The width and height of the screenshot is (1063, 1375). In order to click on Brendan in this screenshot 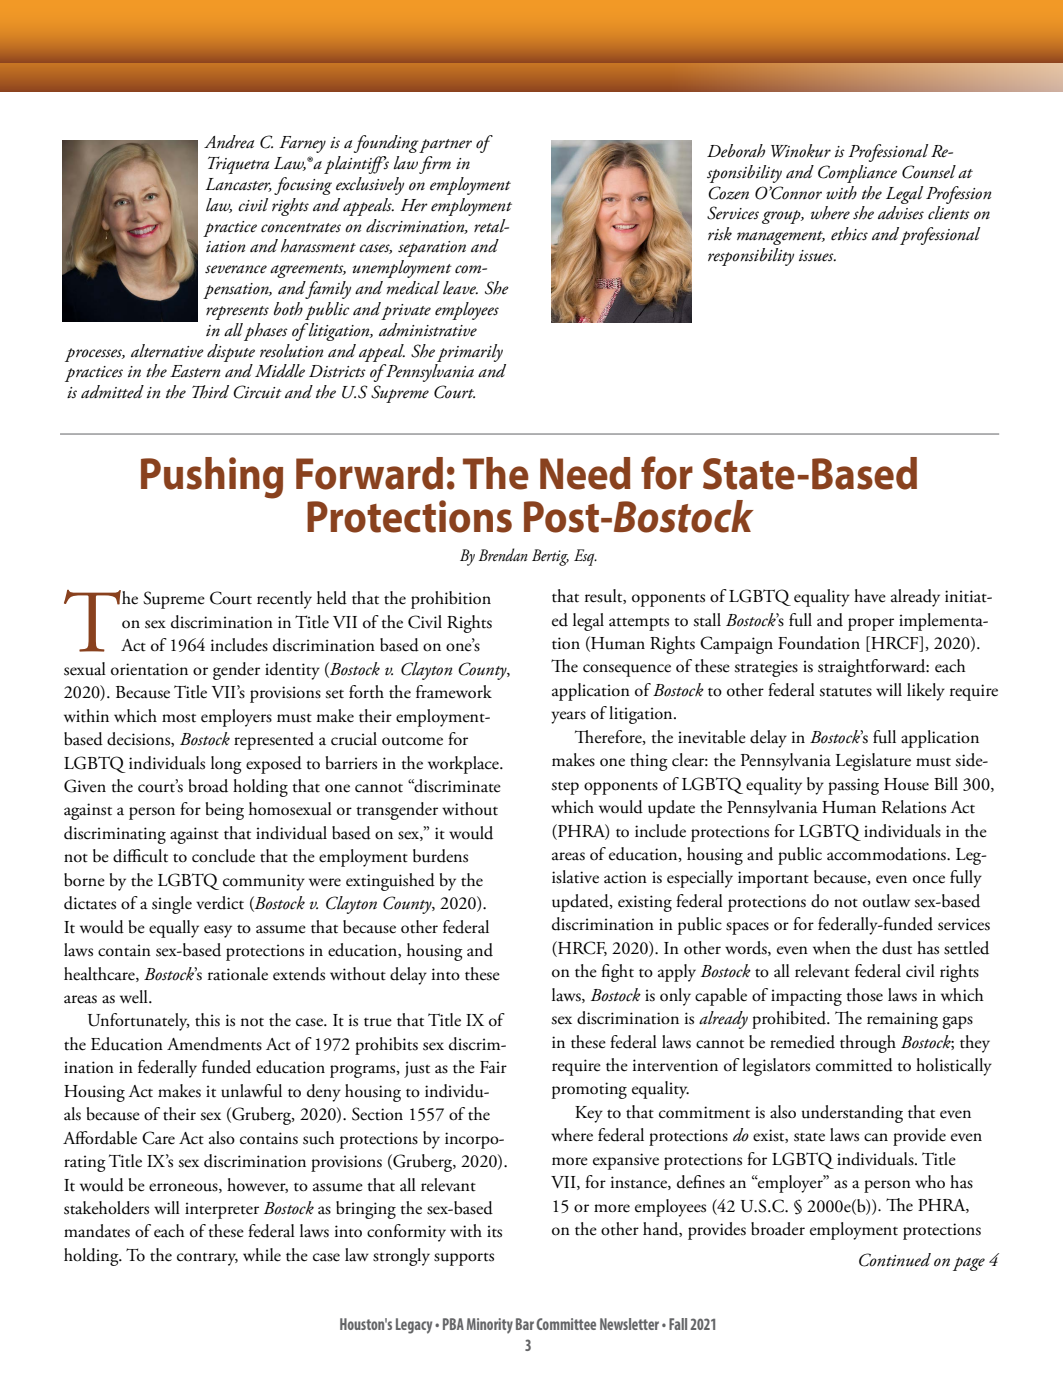, I will do `click(503, 554)`.
